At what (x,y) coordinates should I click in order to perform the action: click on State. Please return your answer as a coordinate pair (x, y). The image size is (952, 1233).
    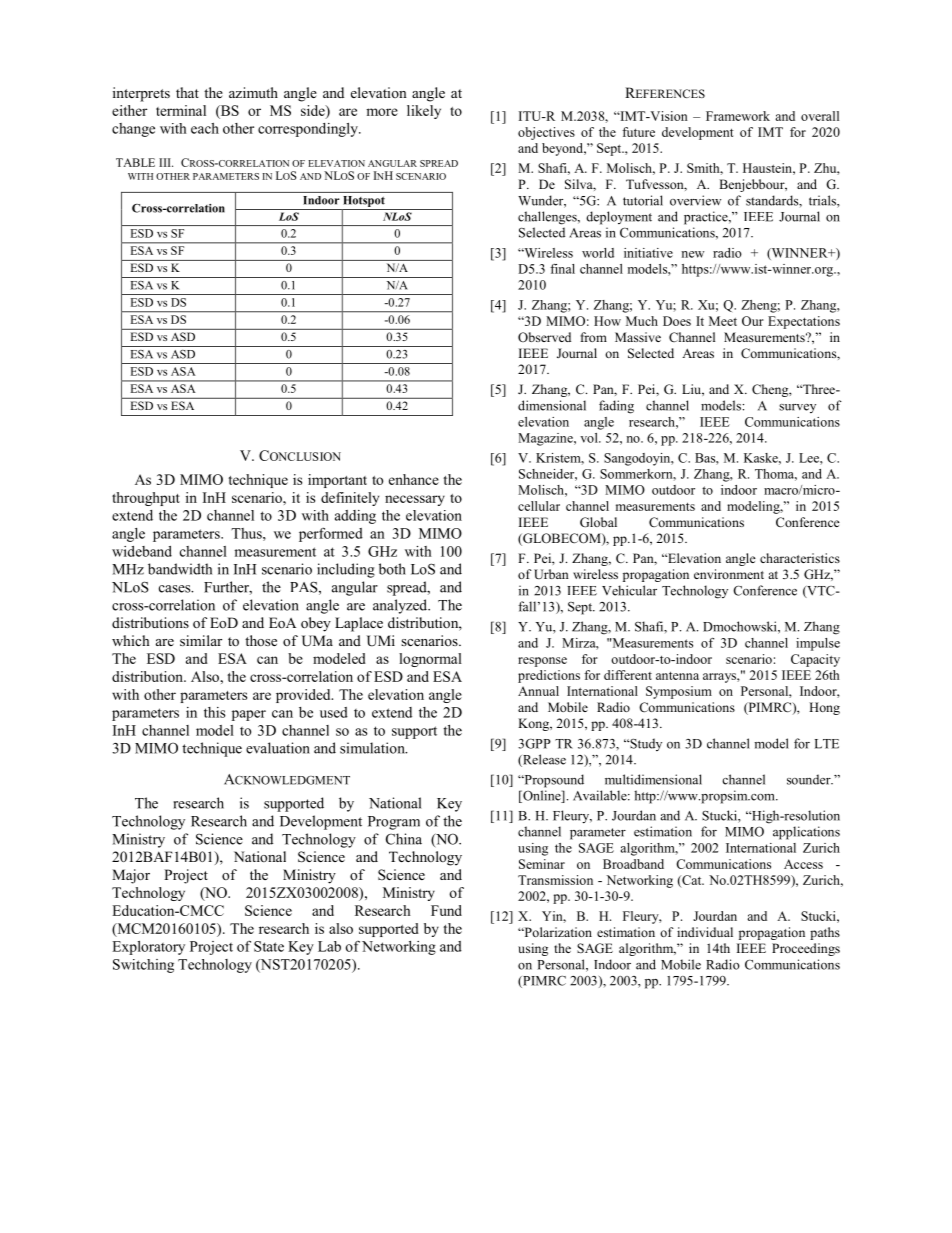
    Looking at the image, I should click on (269, 946).
